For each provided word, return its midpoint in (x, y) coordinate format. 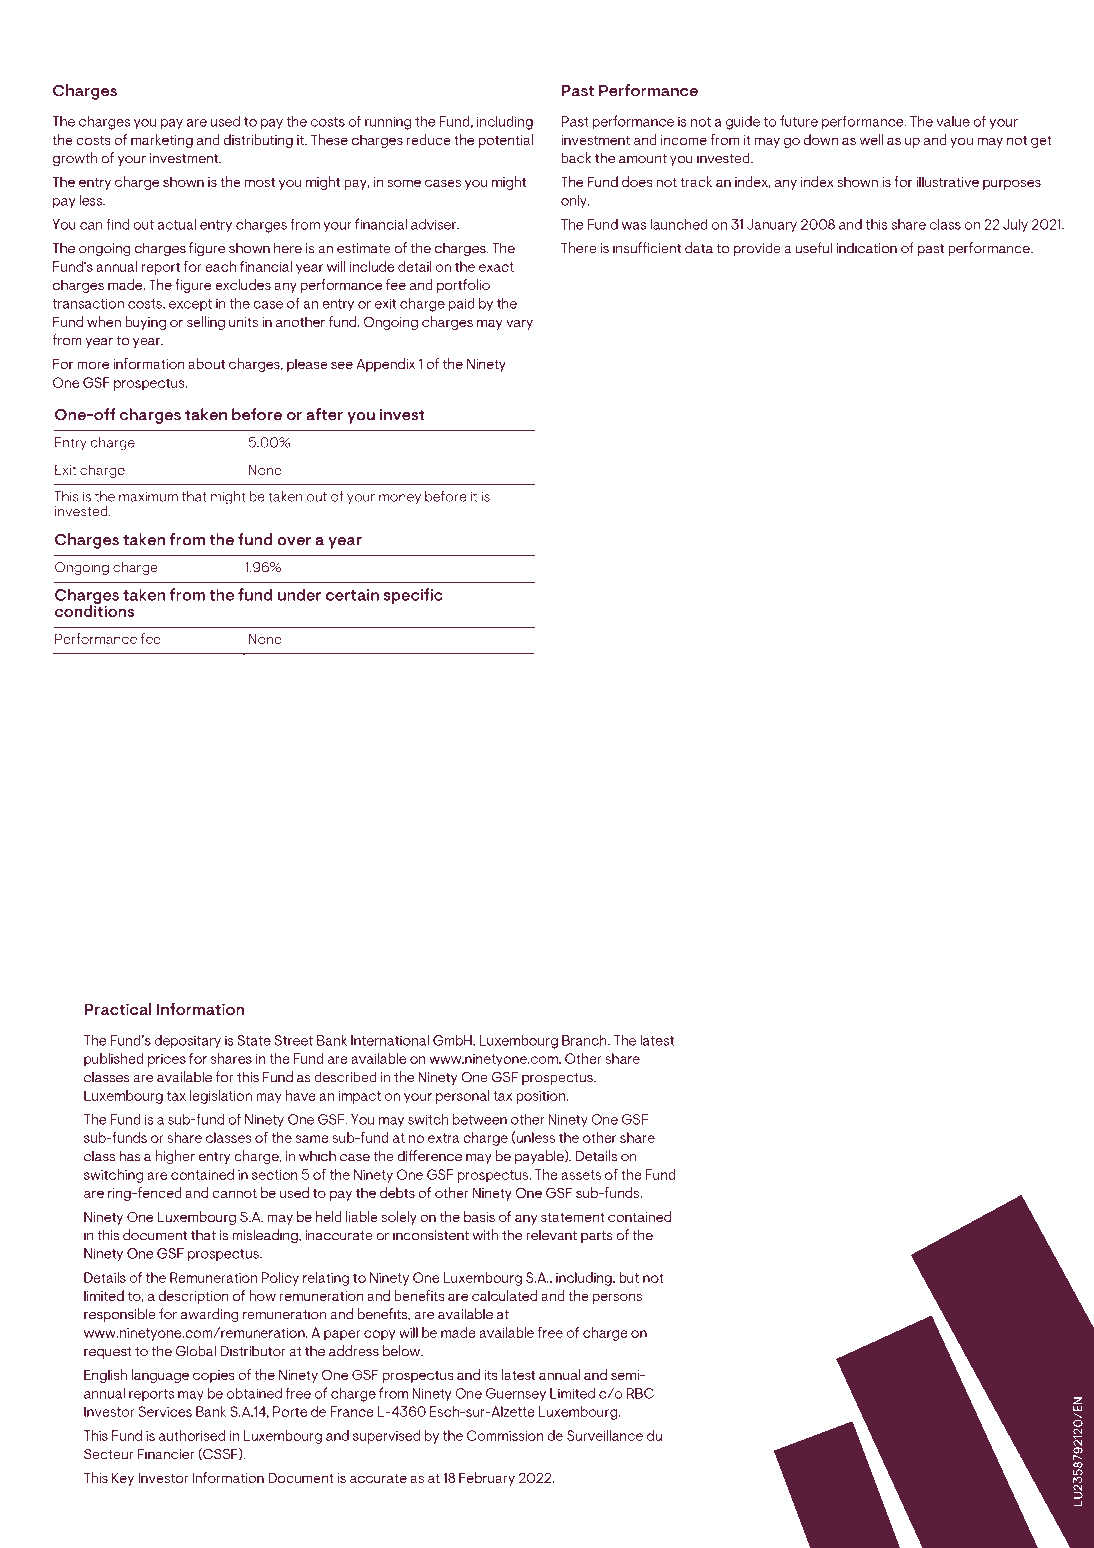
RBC (640, 1393)
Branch (585, 1040)
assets (581, 1175)
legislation (221, 1097)
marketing (162, 141)
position (540, 1097)
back (576, 158)
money (400, 499)
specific (413, 596)
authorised (192, 1435)
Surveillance (605, 1435)
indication (866, 248)
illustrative (947, 181)
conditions (94, 610)
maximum (148, 496)
